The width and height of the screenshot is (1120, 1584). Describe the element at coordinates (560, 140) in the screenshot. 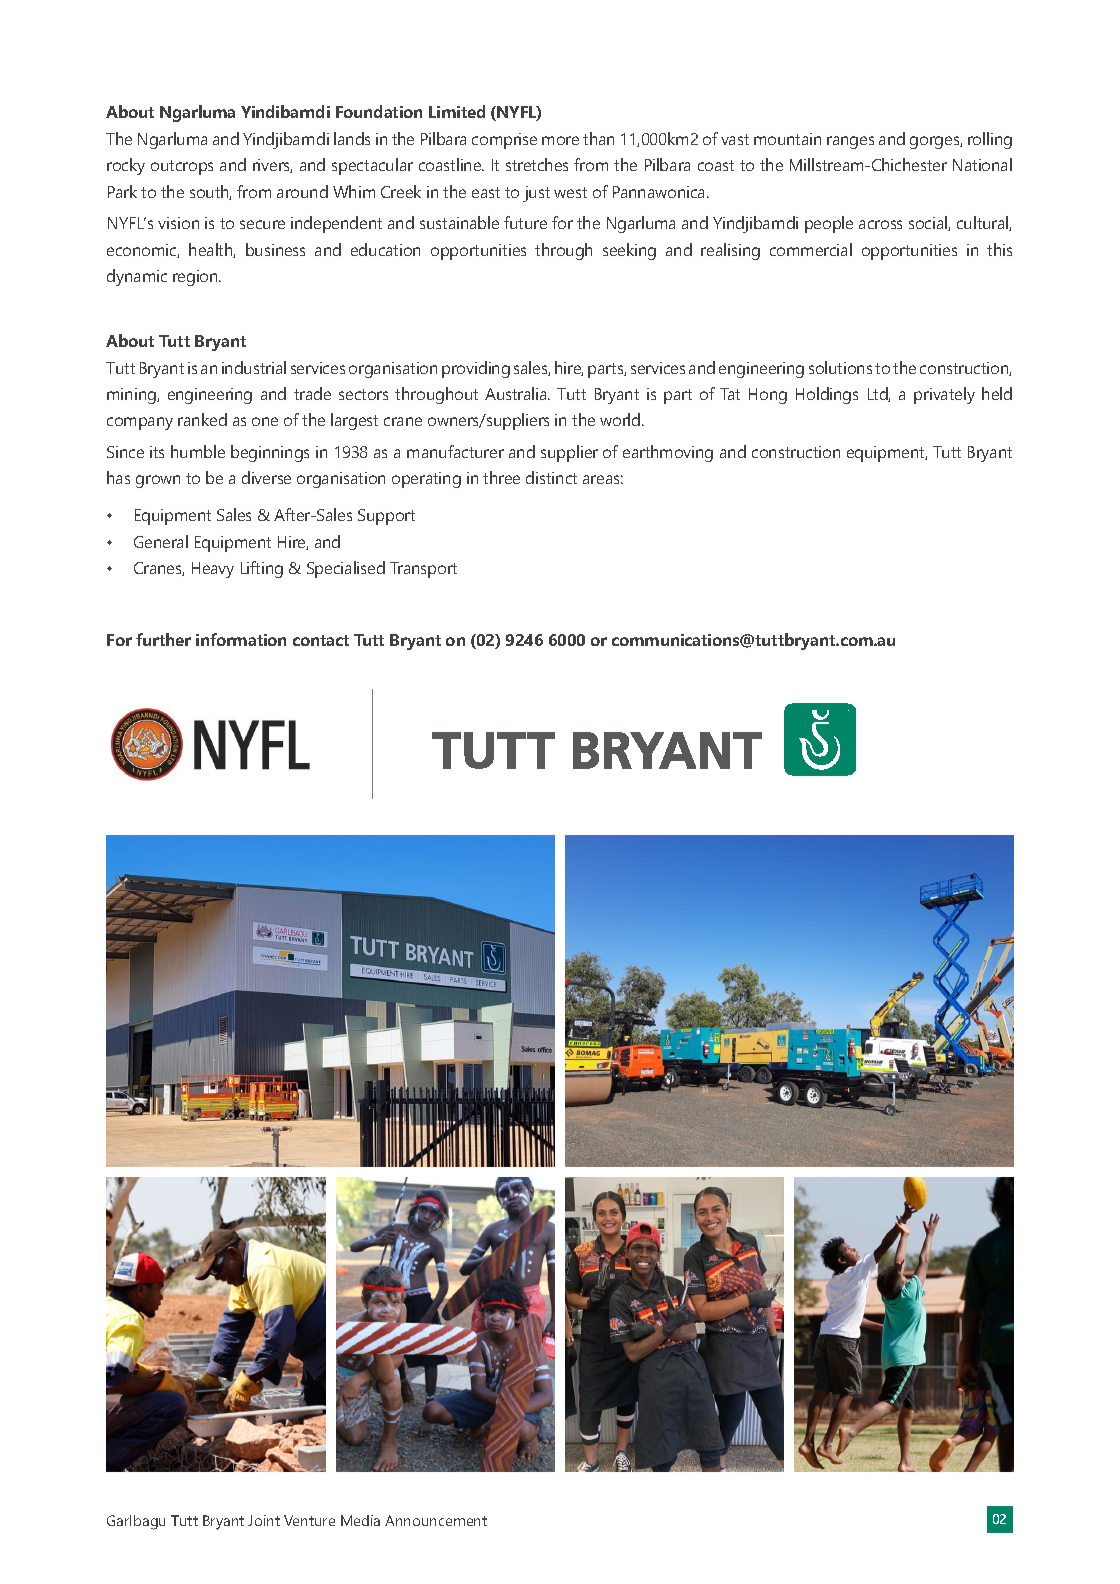

I see `more` at that location.
